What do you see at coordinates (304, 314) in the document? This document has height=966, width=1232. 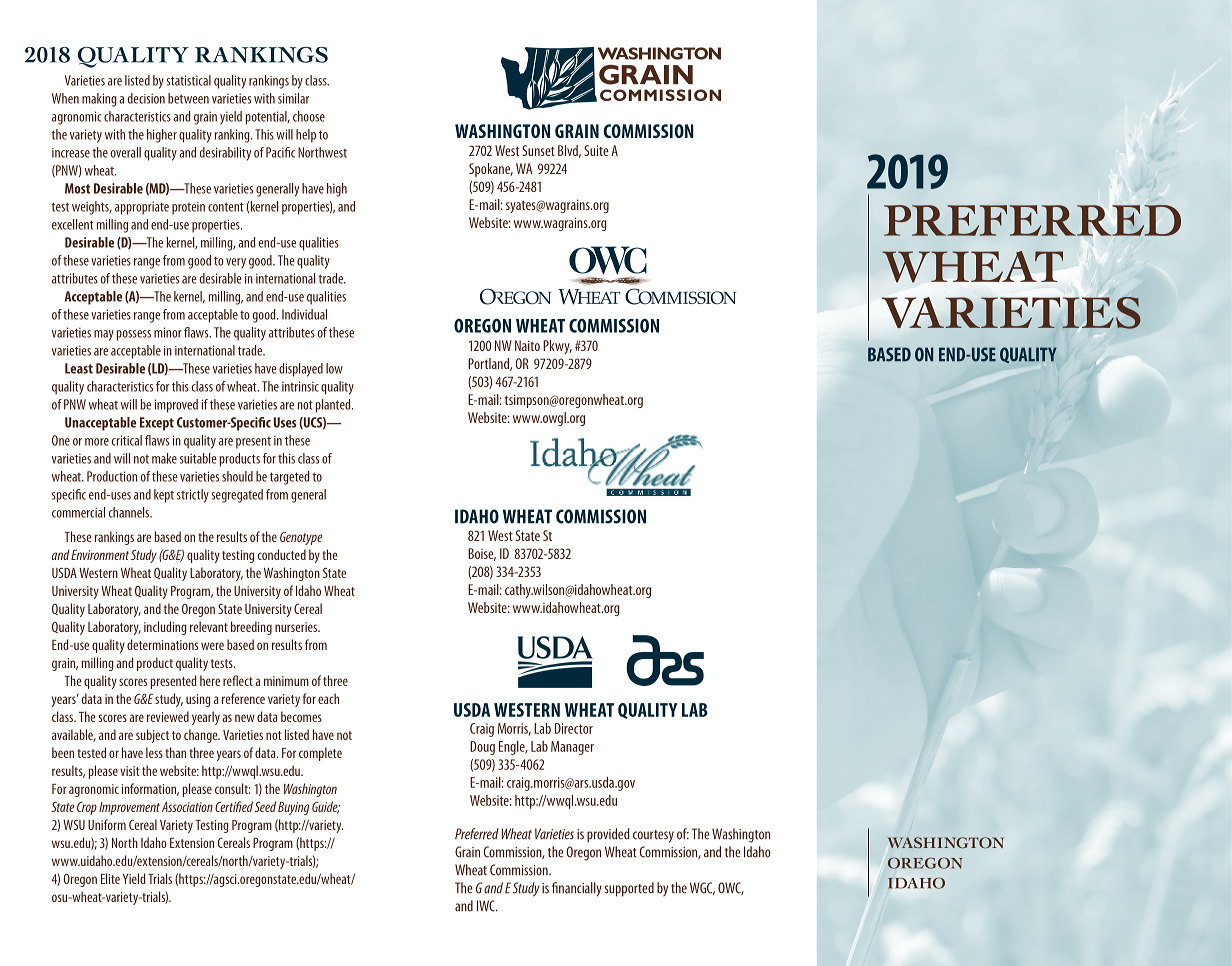 I see `Individual` at bounding box center [304, 314].
